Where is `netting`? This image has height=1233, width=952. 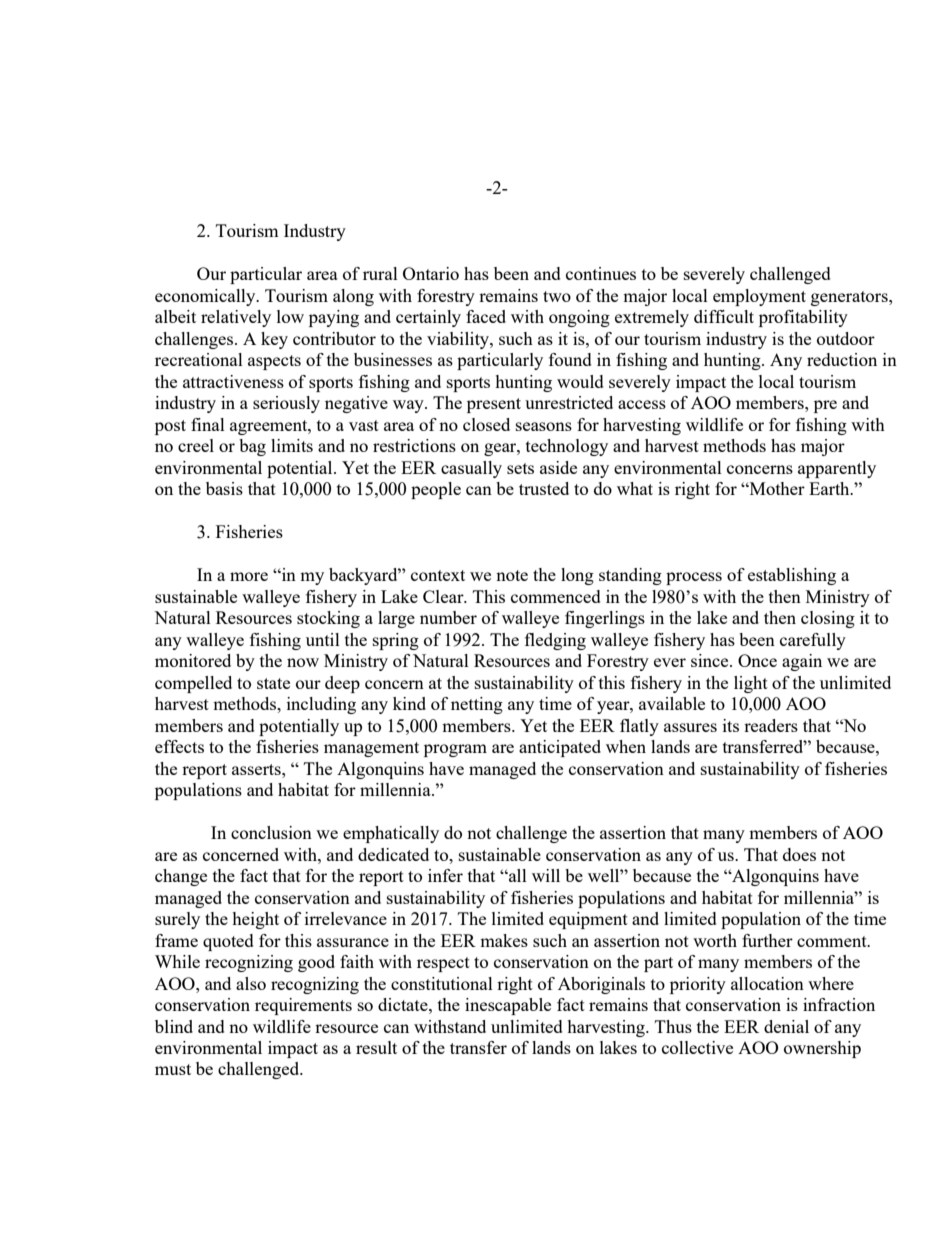
netting is located at coordinates (477, 705).
